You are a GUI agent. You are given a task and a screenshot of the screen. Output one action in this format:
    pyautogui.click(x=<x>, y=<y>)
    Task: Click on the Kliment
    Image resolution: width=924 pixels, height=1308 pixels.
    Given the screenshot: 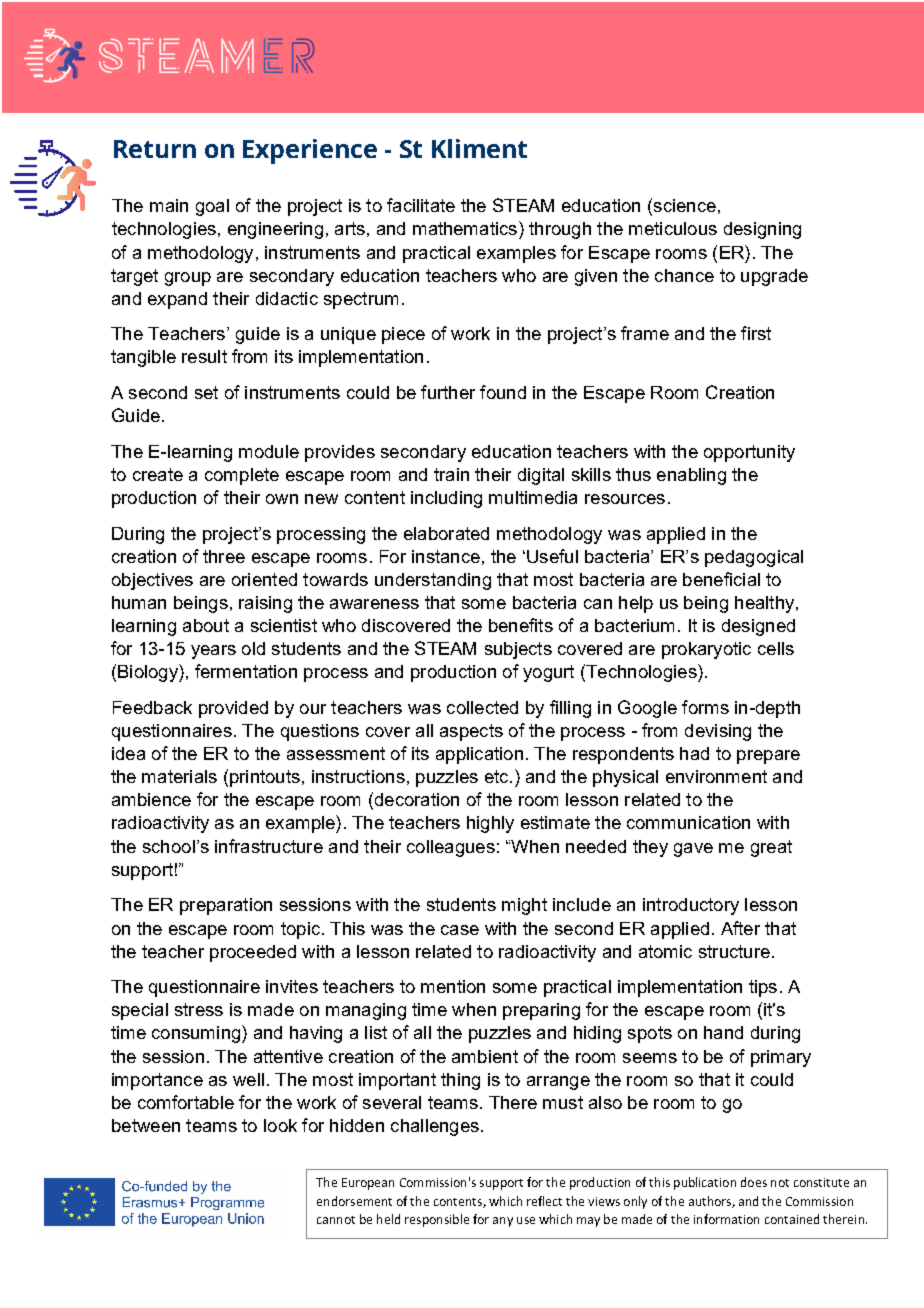 What is the action you would take?
    pyautogui.click(x=479, y=148)
